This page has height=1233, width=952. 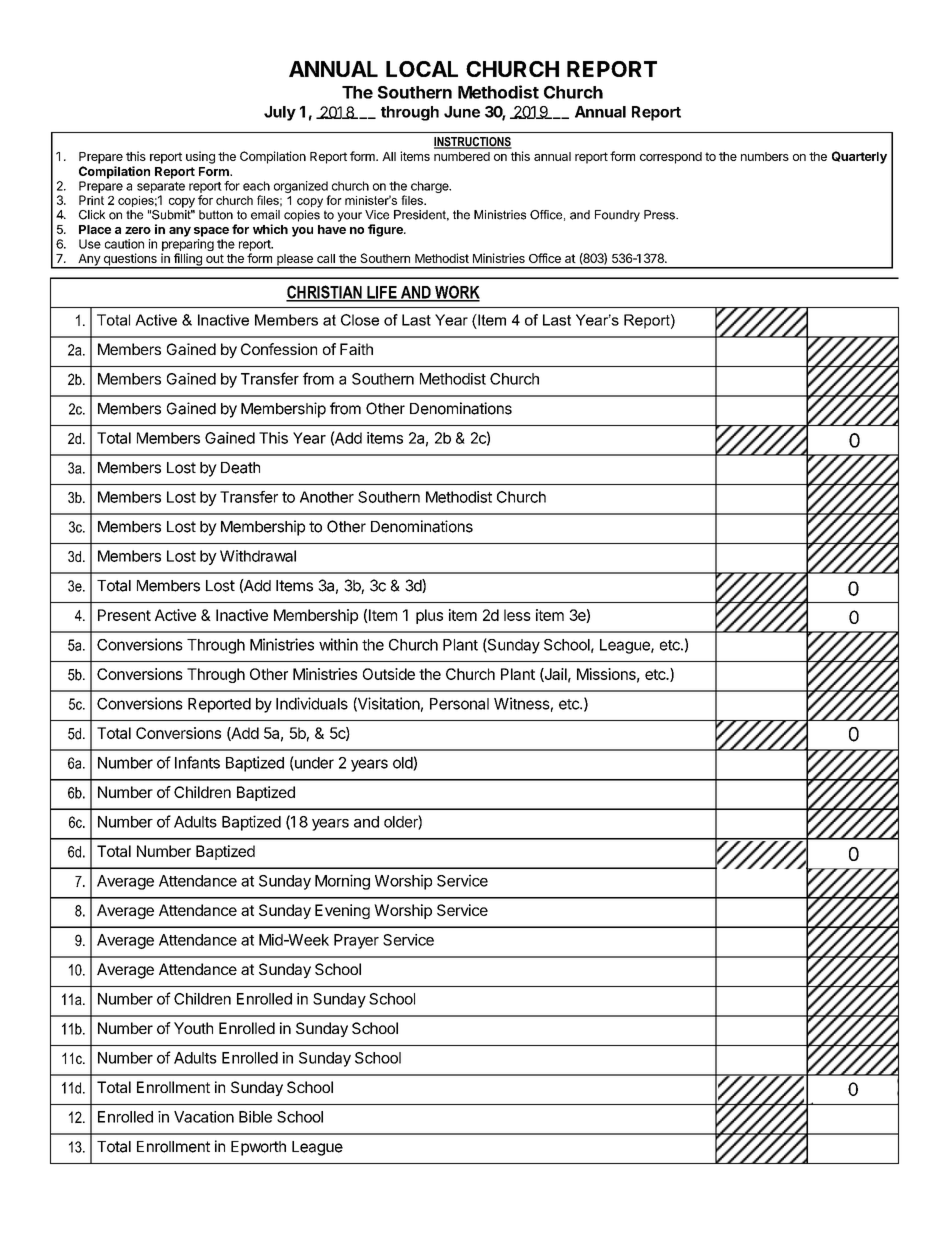 I want to click on using, so click(x=200, y=157).
